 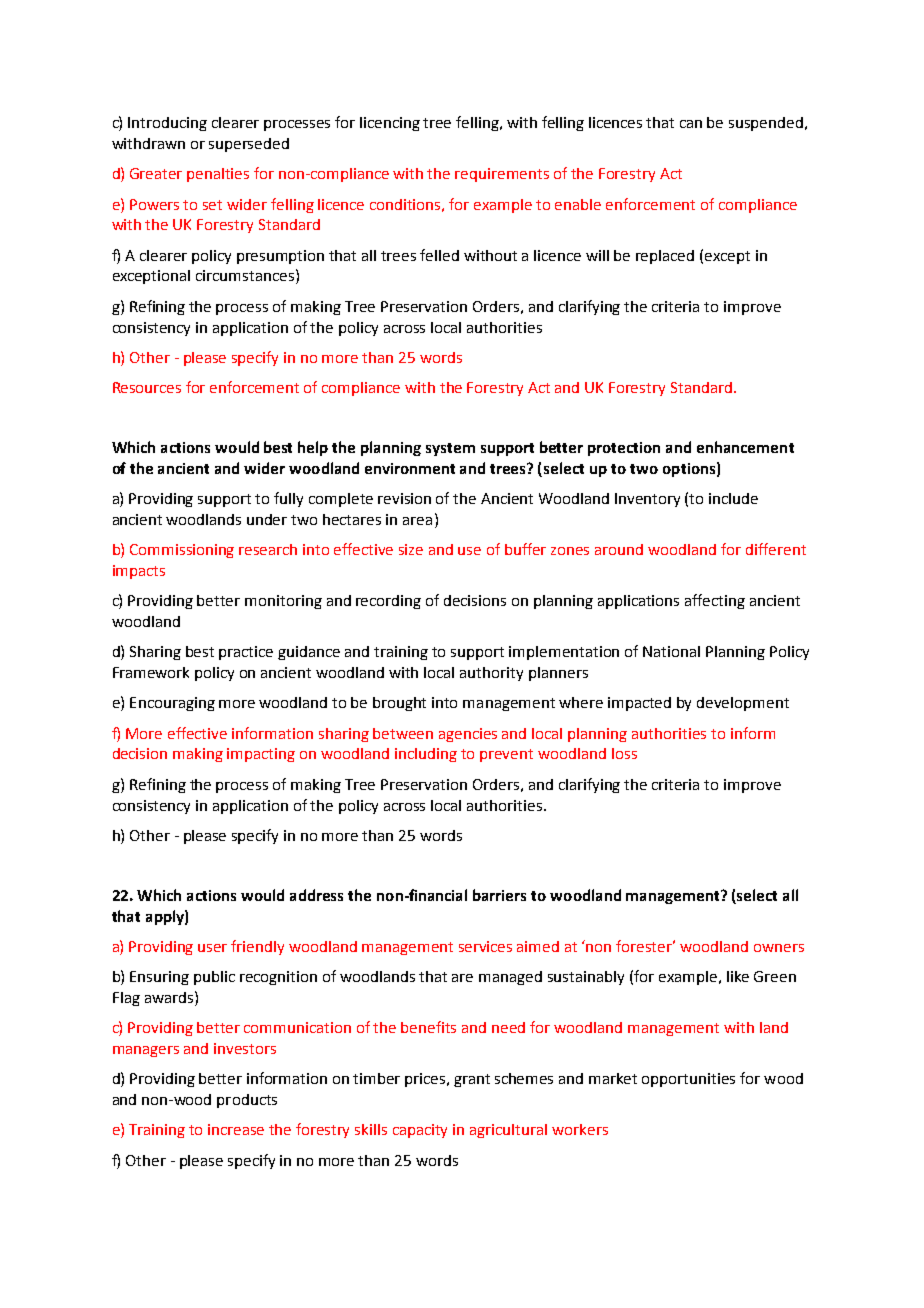 I want to click on requirements, so click(x=502, y=175).
